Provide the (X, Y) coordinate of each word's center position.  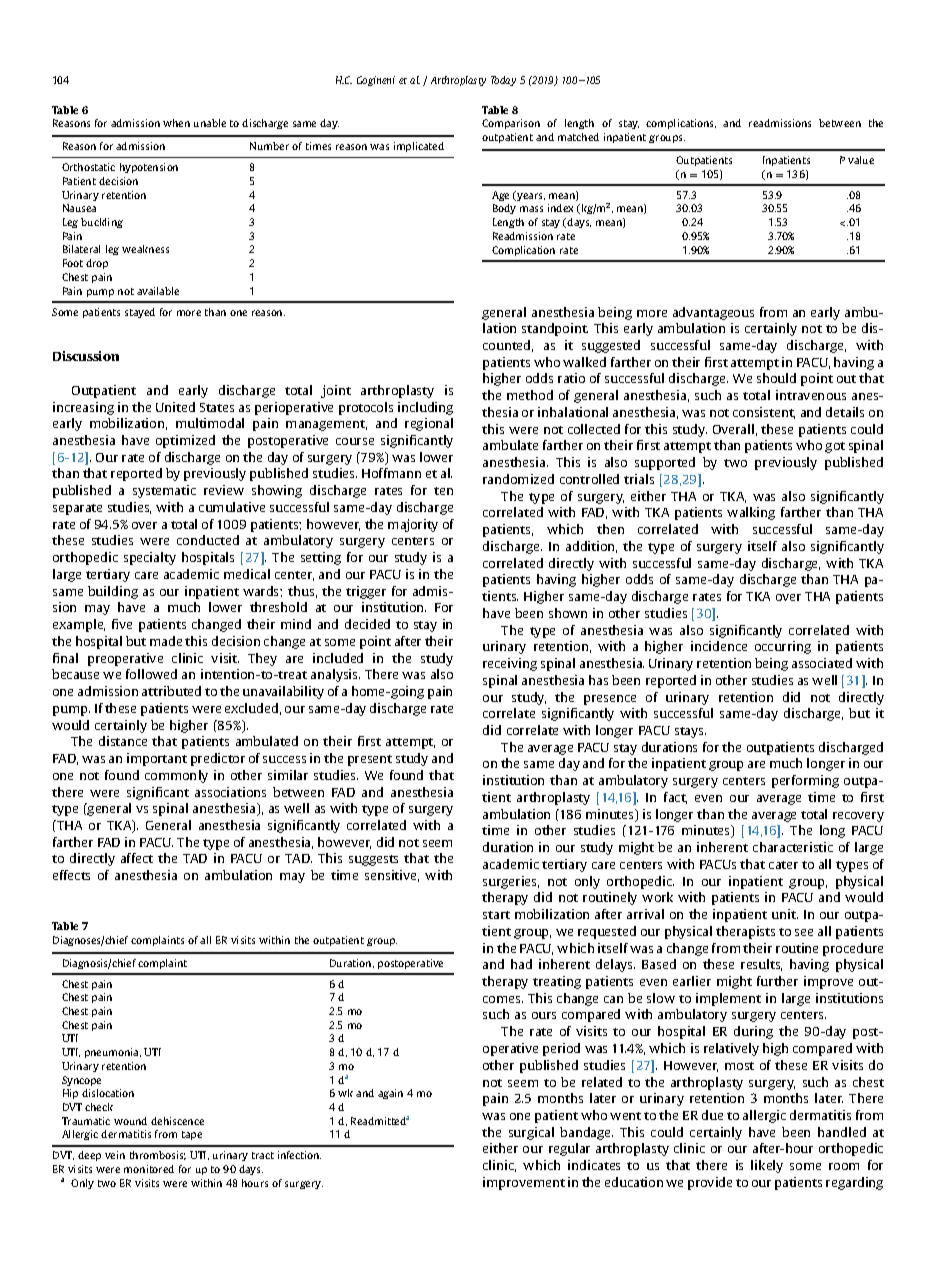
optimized (185, 441)
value (861, 160)
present (370, 760)
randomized (518, 479)
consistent (764, 413)
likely (767, 1166)
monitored (149, 1169)
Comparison (511, 124)
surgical (531, 1133)
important (157, 759)
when (176, 123)
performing (805, 781)
